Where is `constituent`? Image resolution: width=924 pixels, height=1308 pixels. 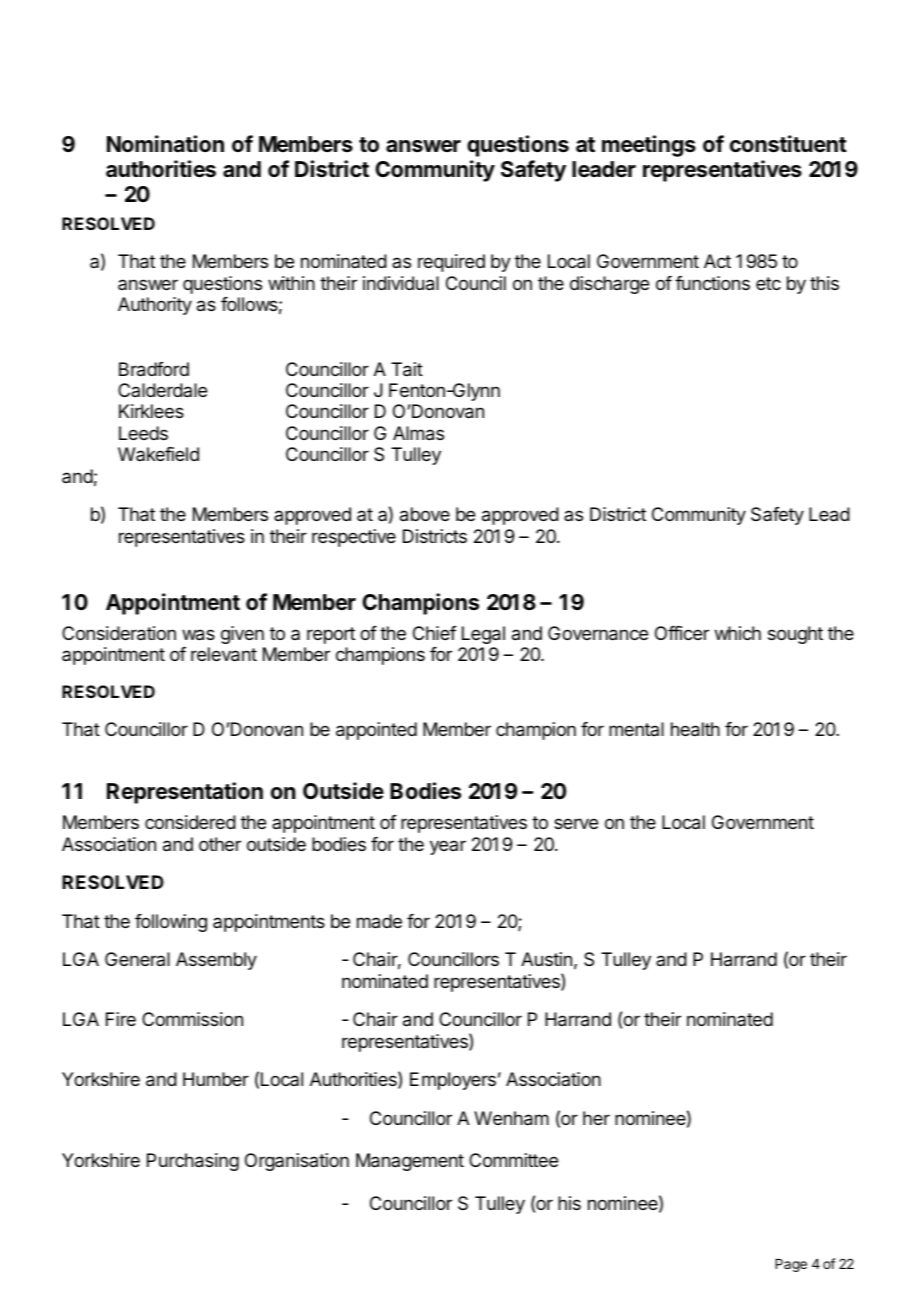 constituent is located at coordinates (788, 144).
